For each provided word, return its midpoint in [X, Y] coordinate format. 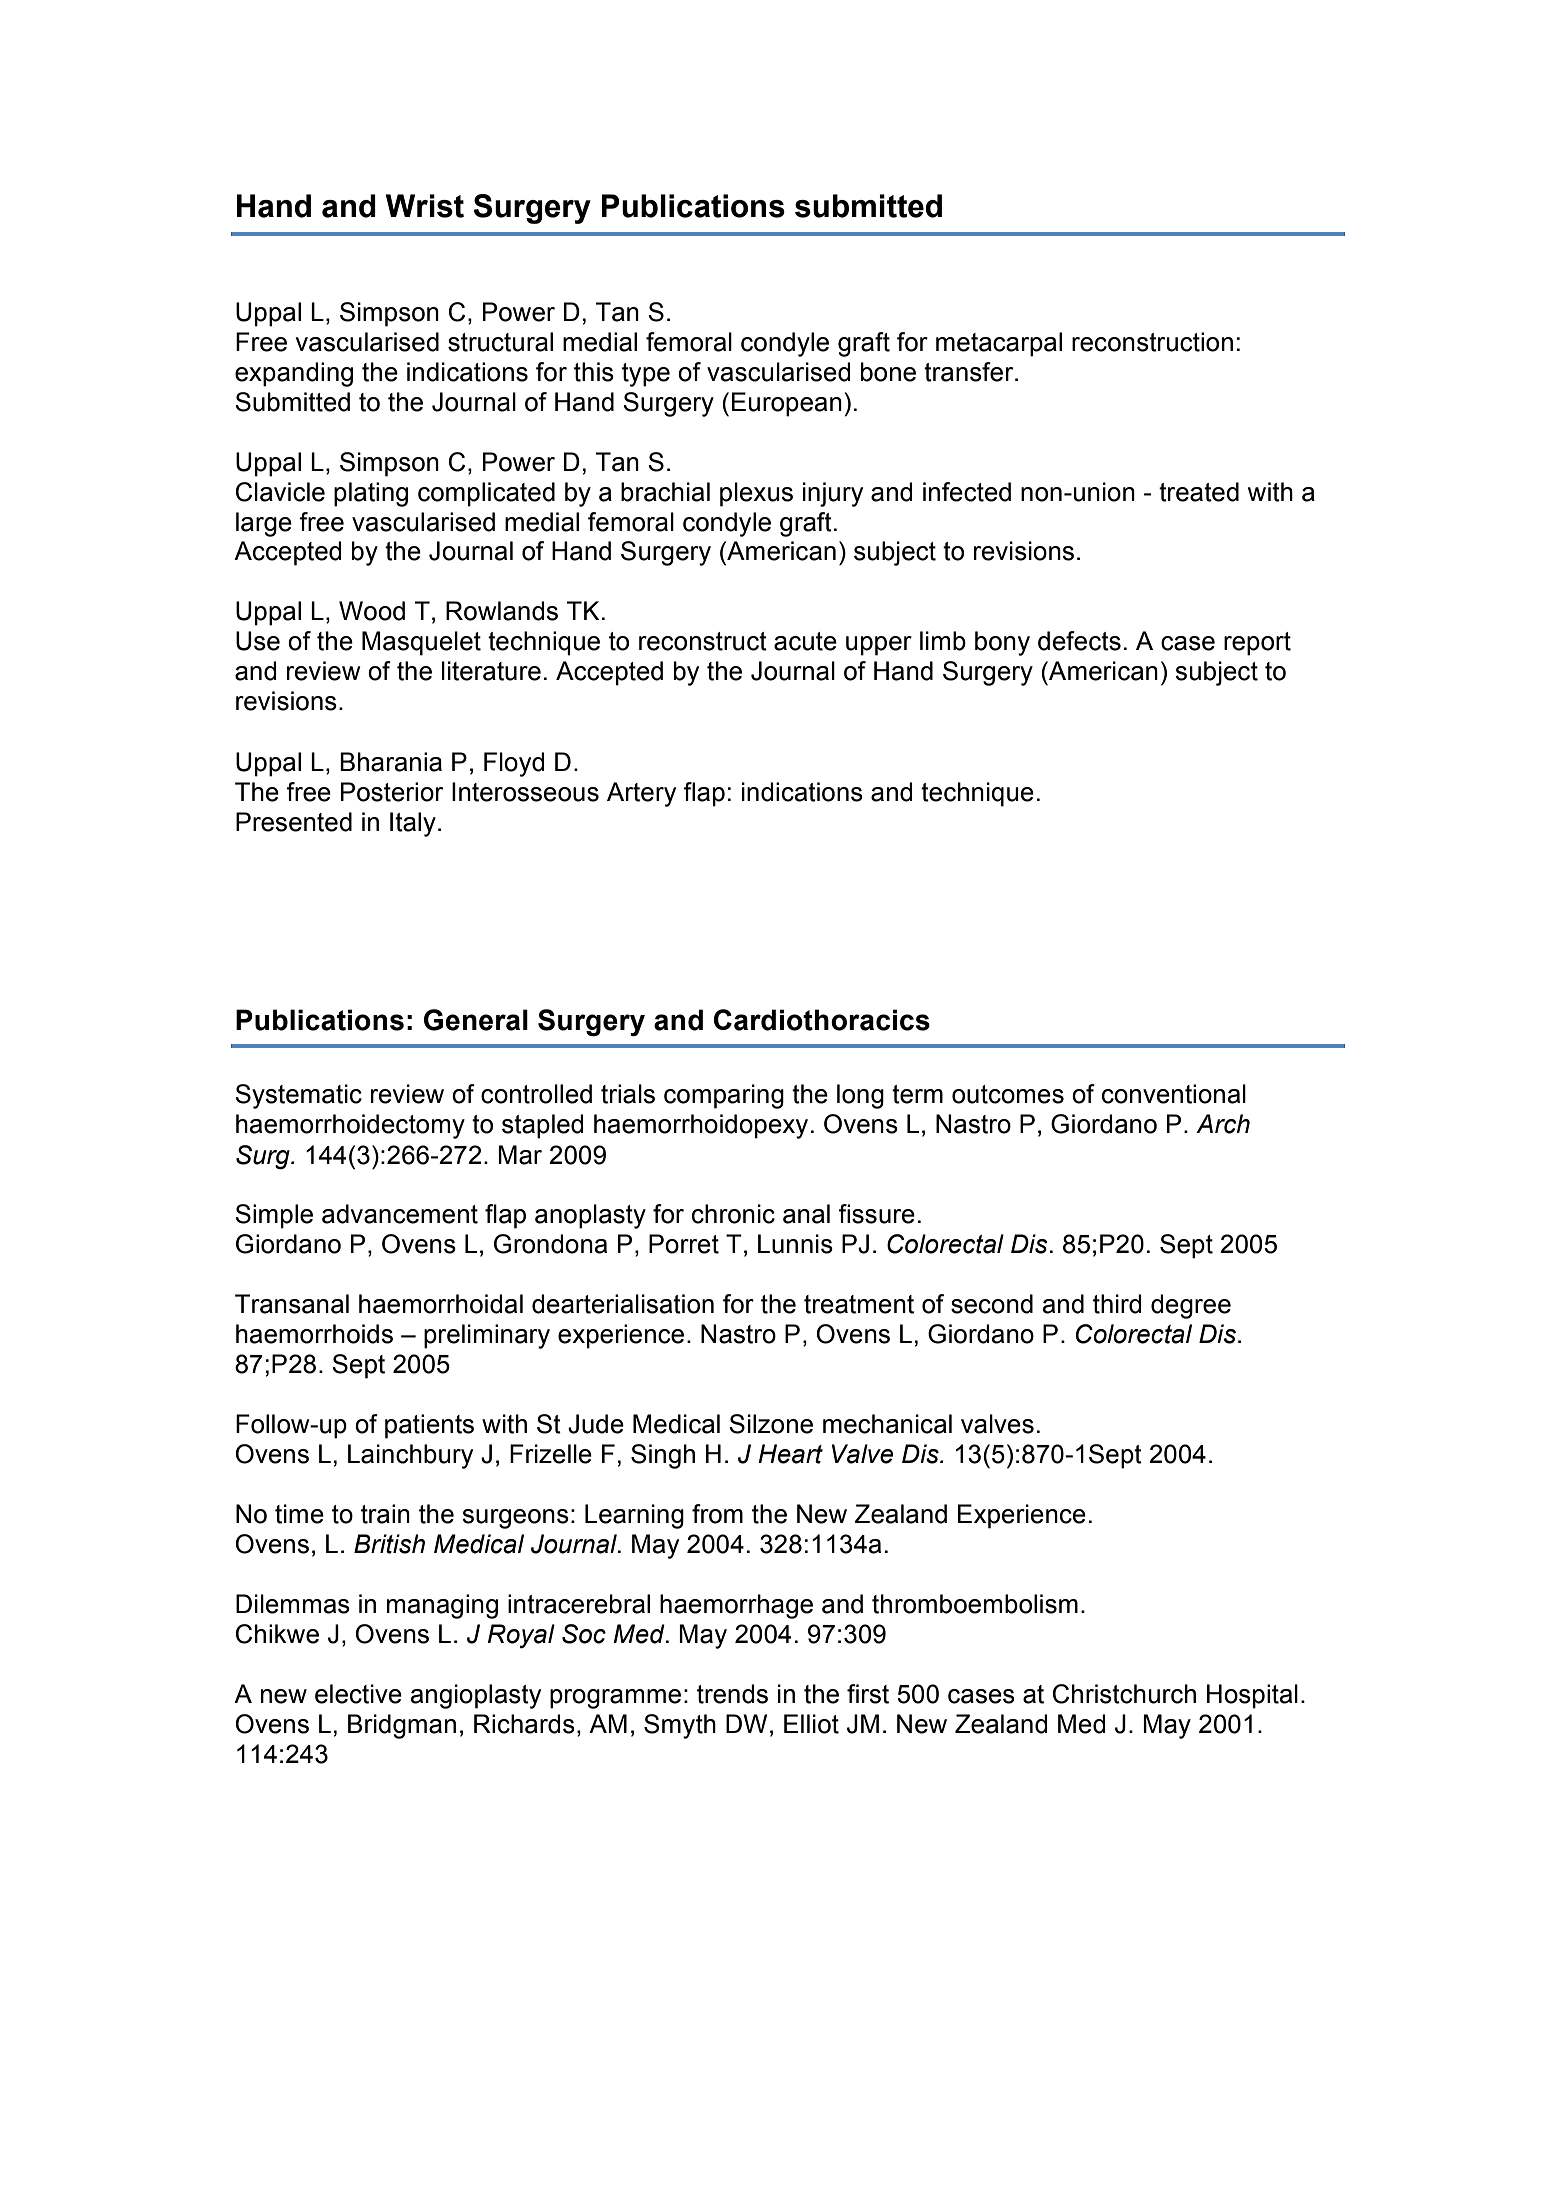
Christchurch [1124, 1694]
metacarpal [999, 344]
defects [1079, 641]
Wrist [425, 206]
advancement [400, 1214]
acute [805, 641]
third [1117, 1304]
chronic [733, 1214]
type [646, 375]
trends [732, 1694]
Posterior [392, 792]
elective [358, 1694]
